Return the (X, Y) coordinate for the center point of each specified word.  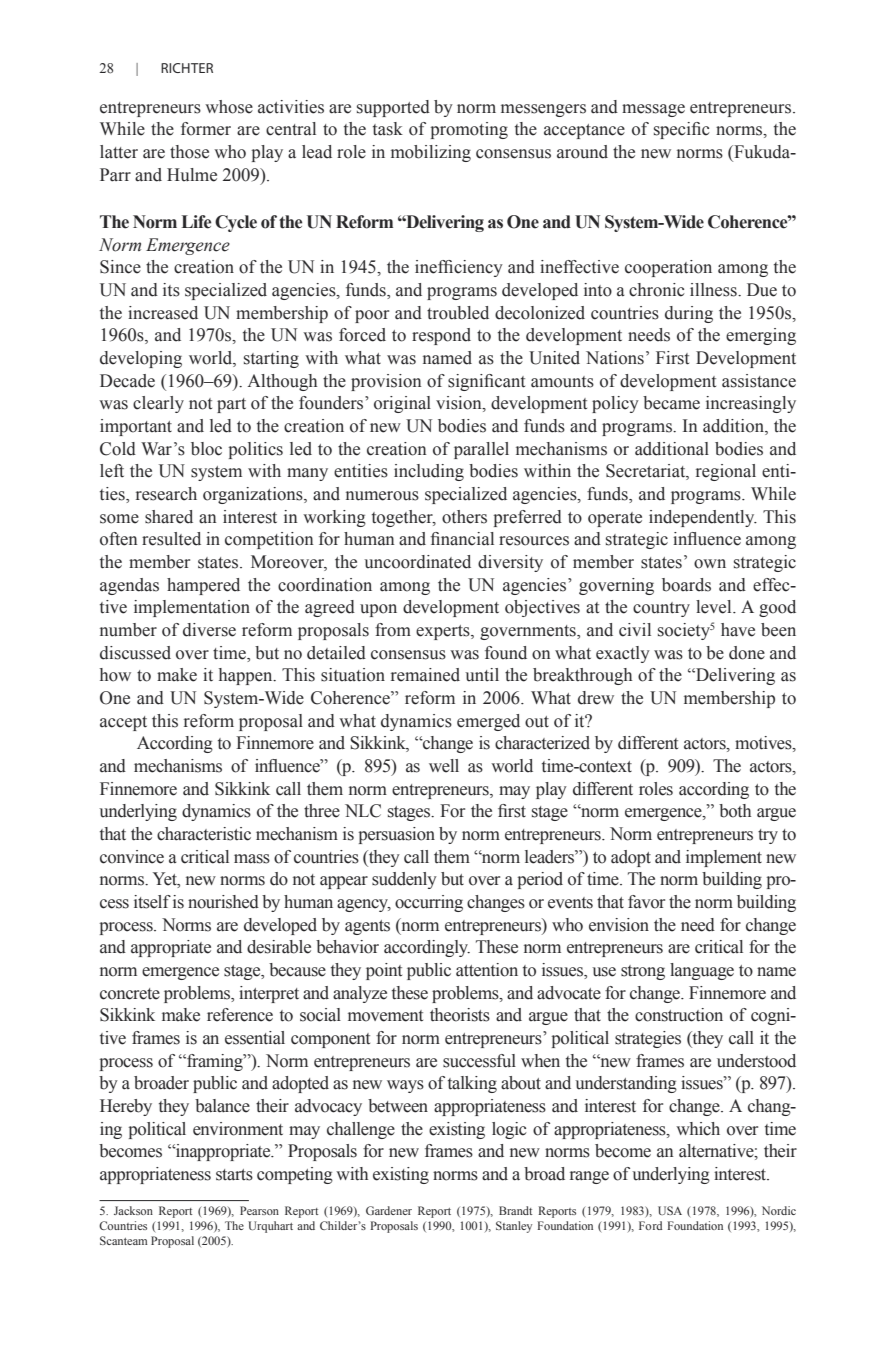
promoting (469, 130)
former (206, 129)
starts (234, 1175)
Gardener (389, 1210)
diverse (209, 630)
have (738, 630)
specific (682, 130)
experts (444, 632)
